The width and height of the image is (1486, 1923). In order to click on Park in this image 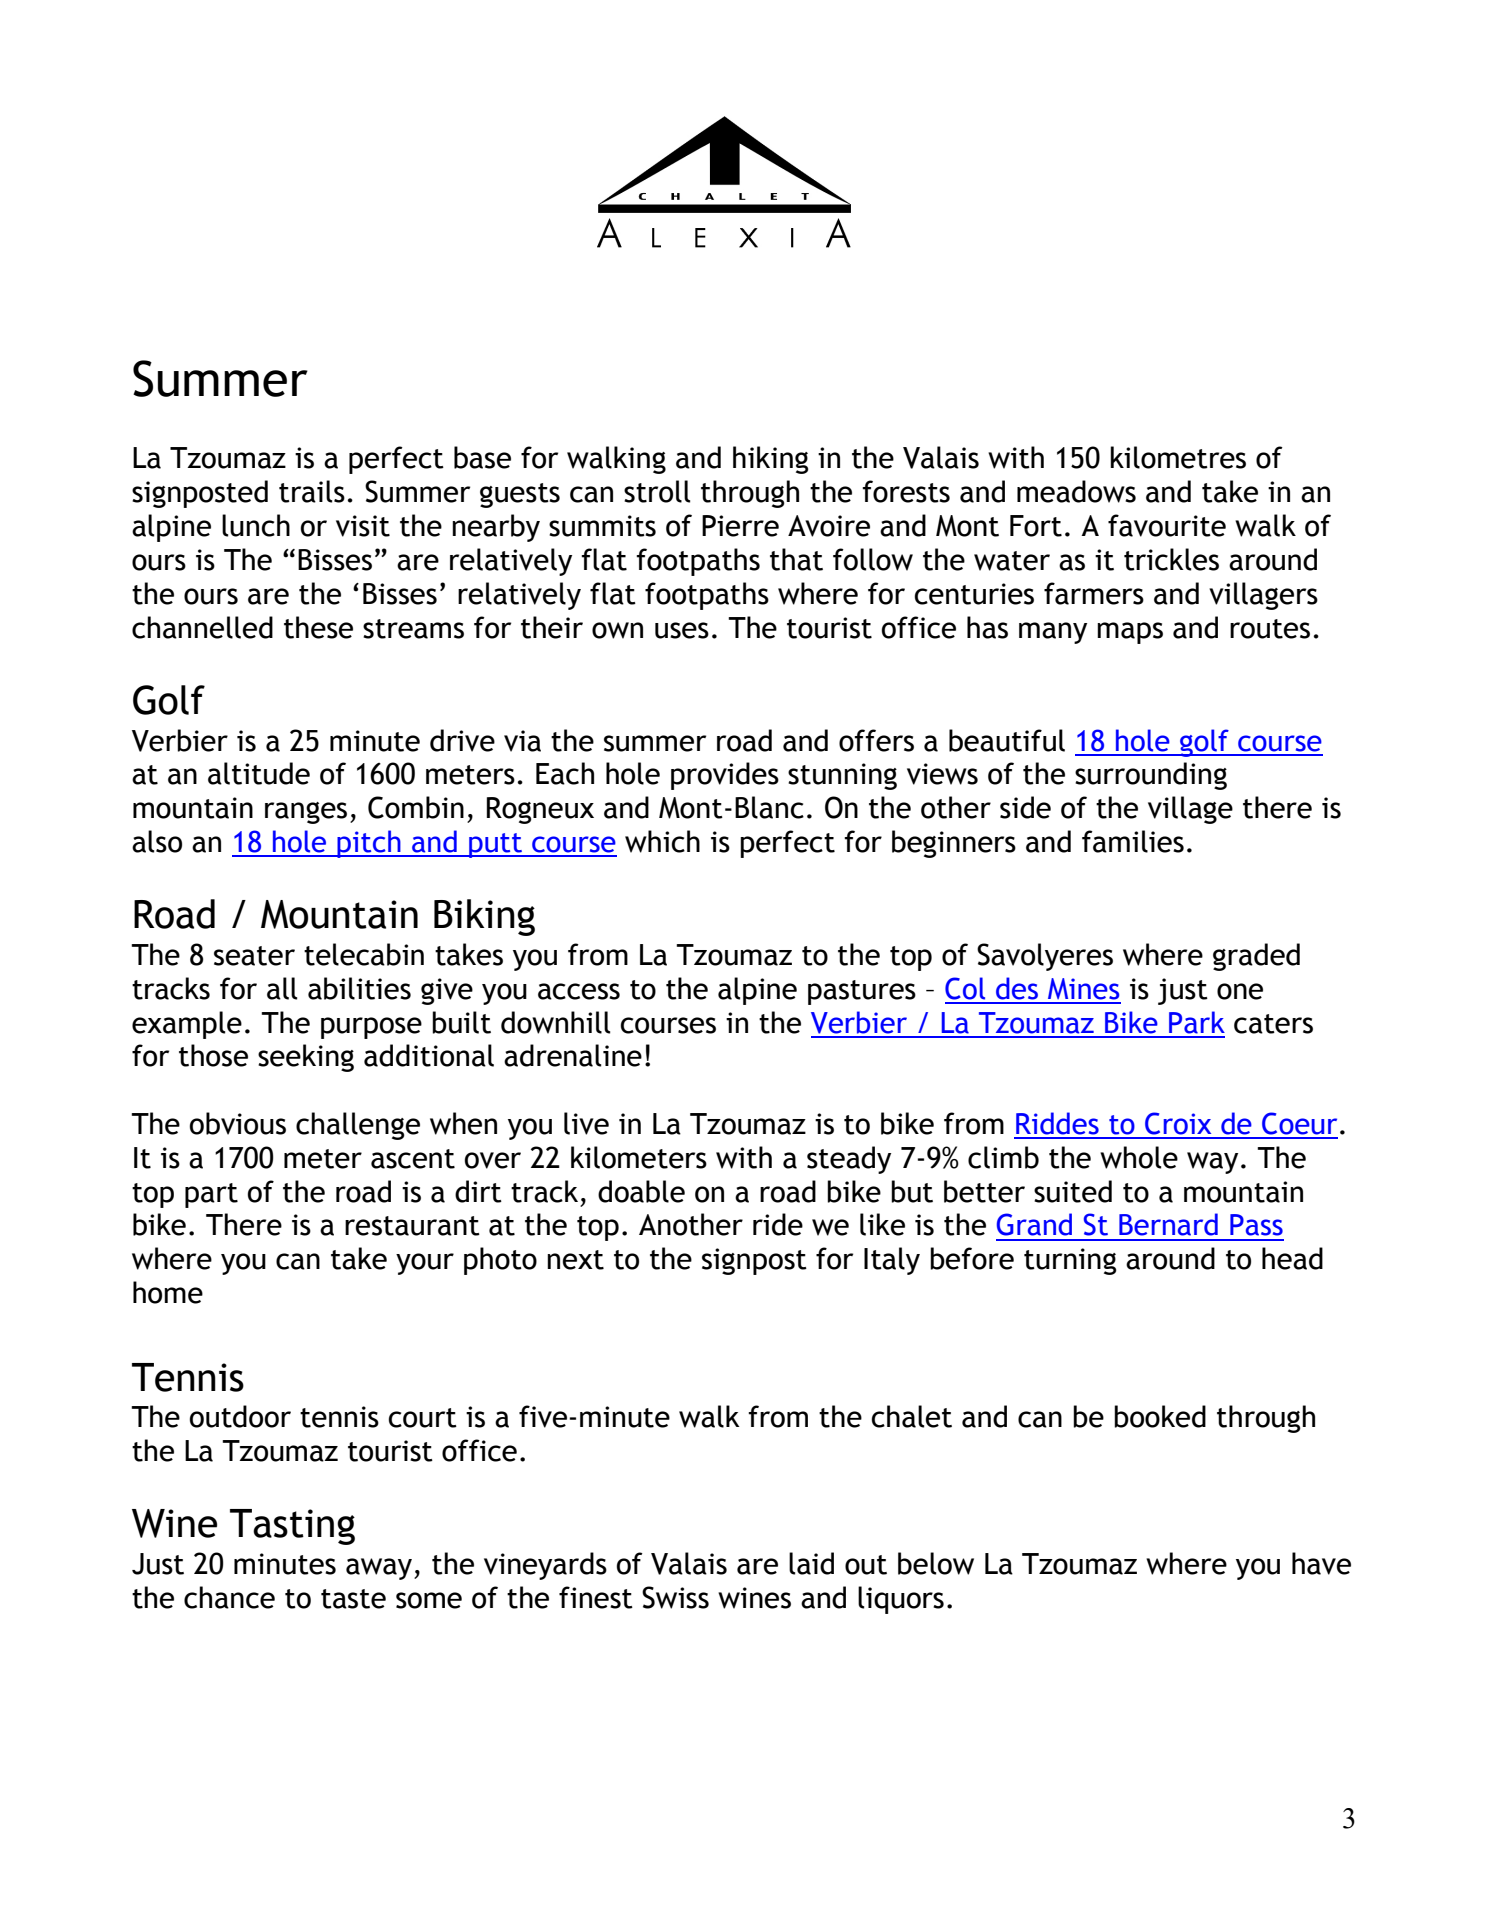, I will do `click(1197, 1022)`.
